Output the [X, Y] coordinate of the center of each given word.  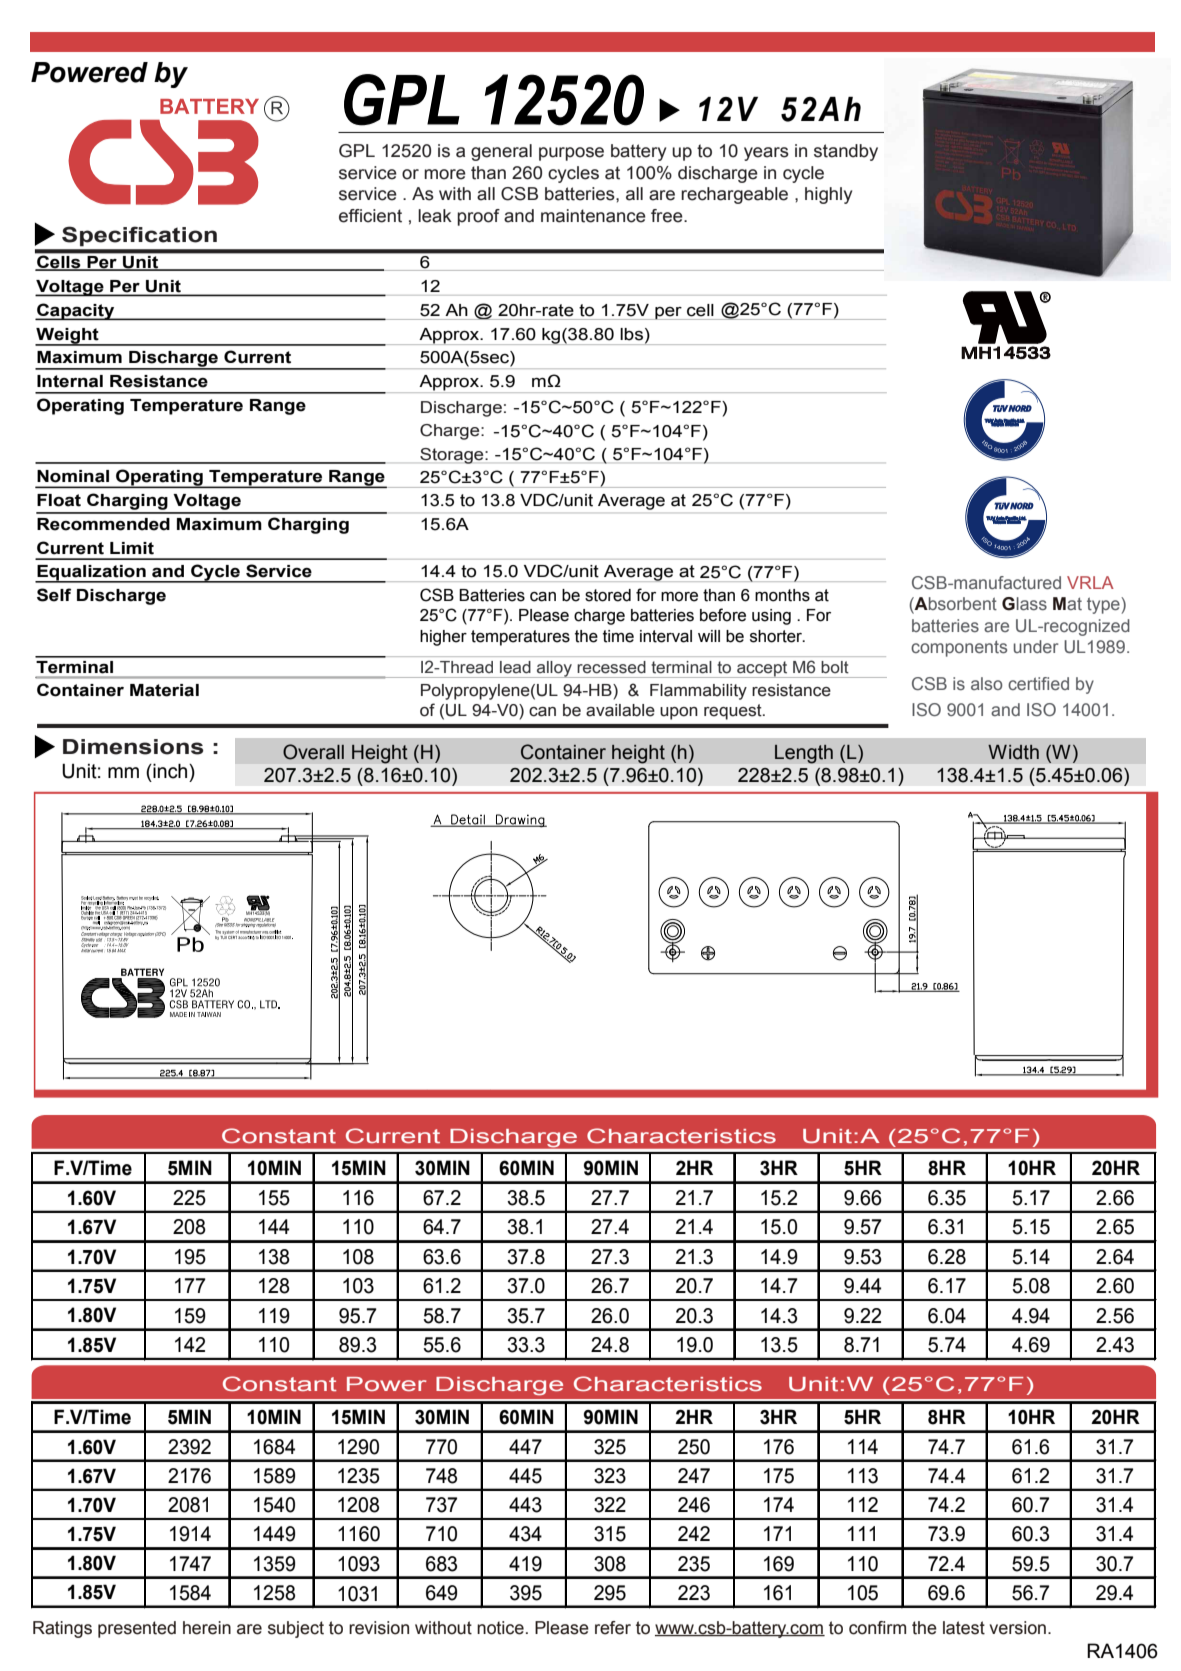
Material [164, 690]
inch [170, 771]
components [959, 648]
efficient [370, 216]
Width [1013, 752]
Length [804, 754]
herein [207, 1628]
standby [846, 152]
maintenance [593, 216]
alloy [554, 669]
